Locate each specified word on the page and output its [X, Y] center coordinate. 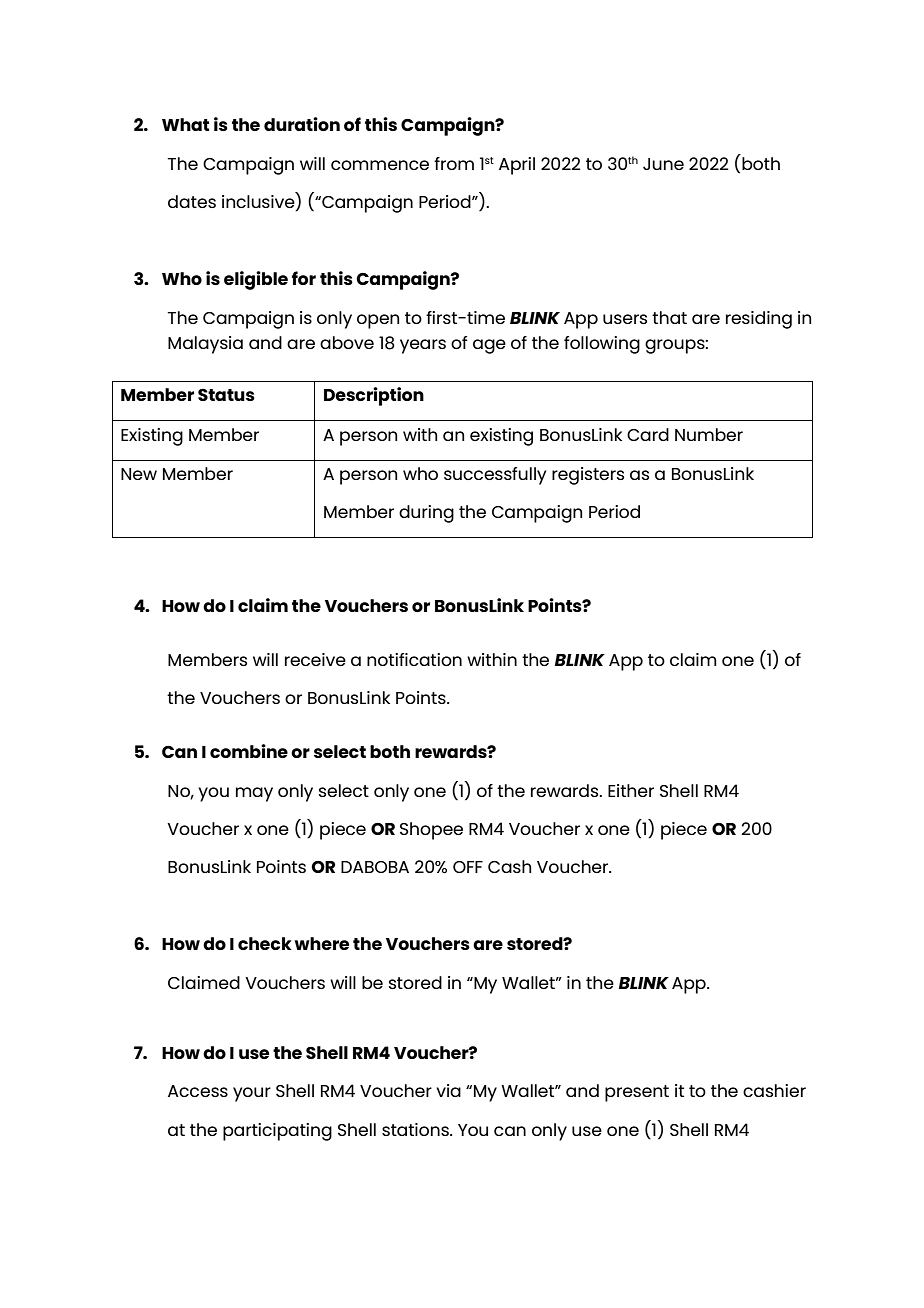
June [663, 164]
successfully [495, 476]
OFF [468, 867]
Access [198, 1091]
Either [631, 790]
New [139, 474]
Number [709, 434]
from [454, 163]
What [185, 124]
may [254, 794]
